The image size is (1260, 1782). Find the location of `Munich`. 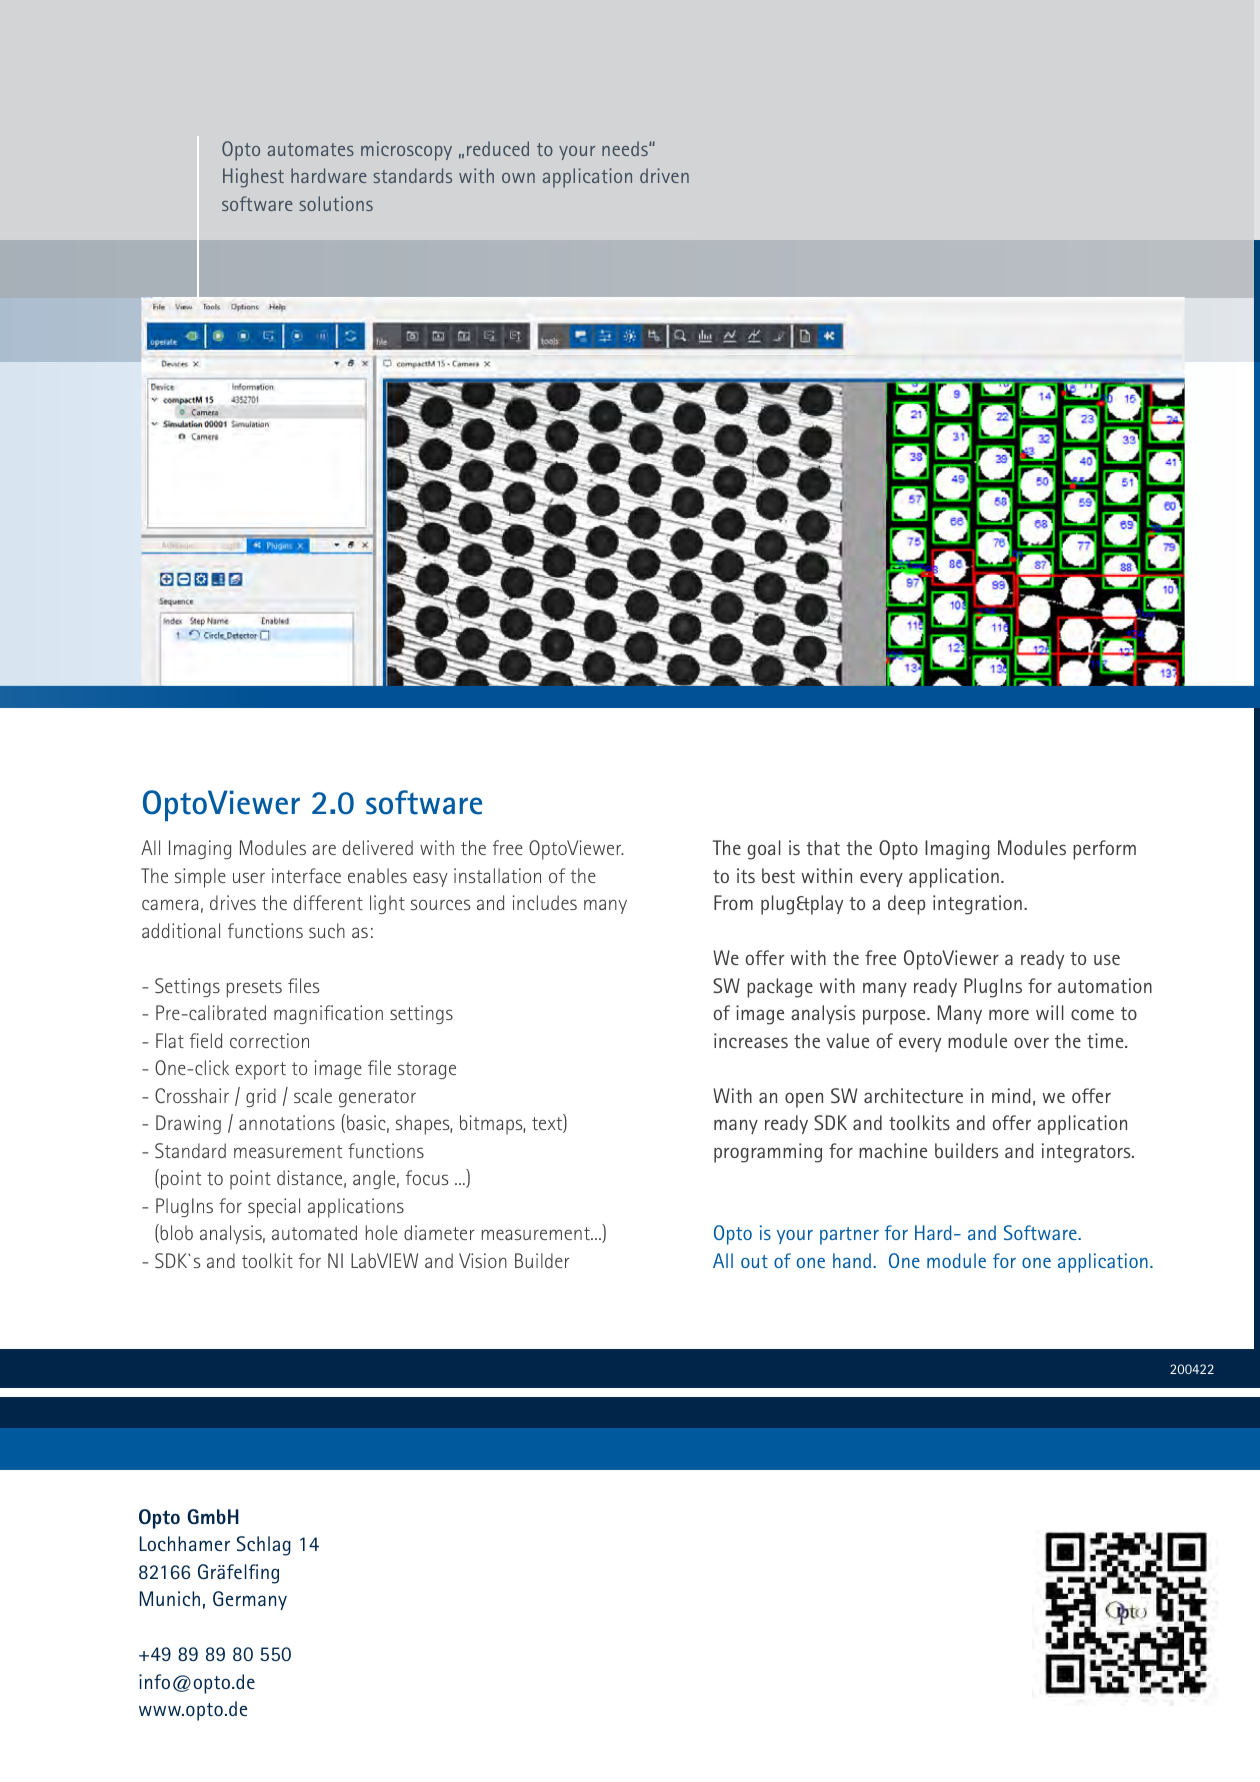

Munich is located at coordinates (170, 1598).
